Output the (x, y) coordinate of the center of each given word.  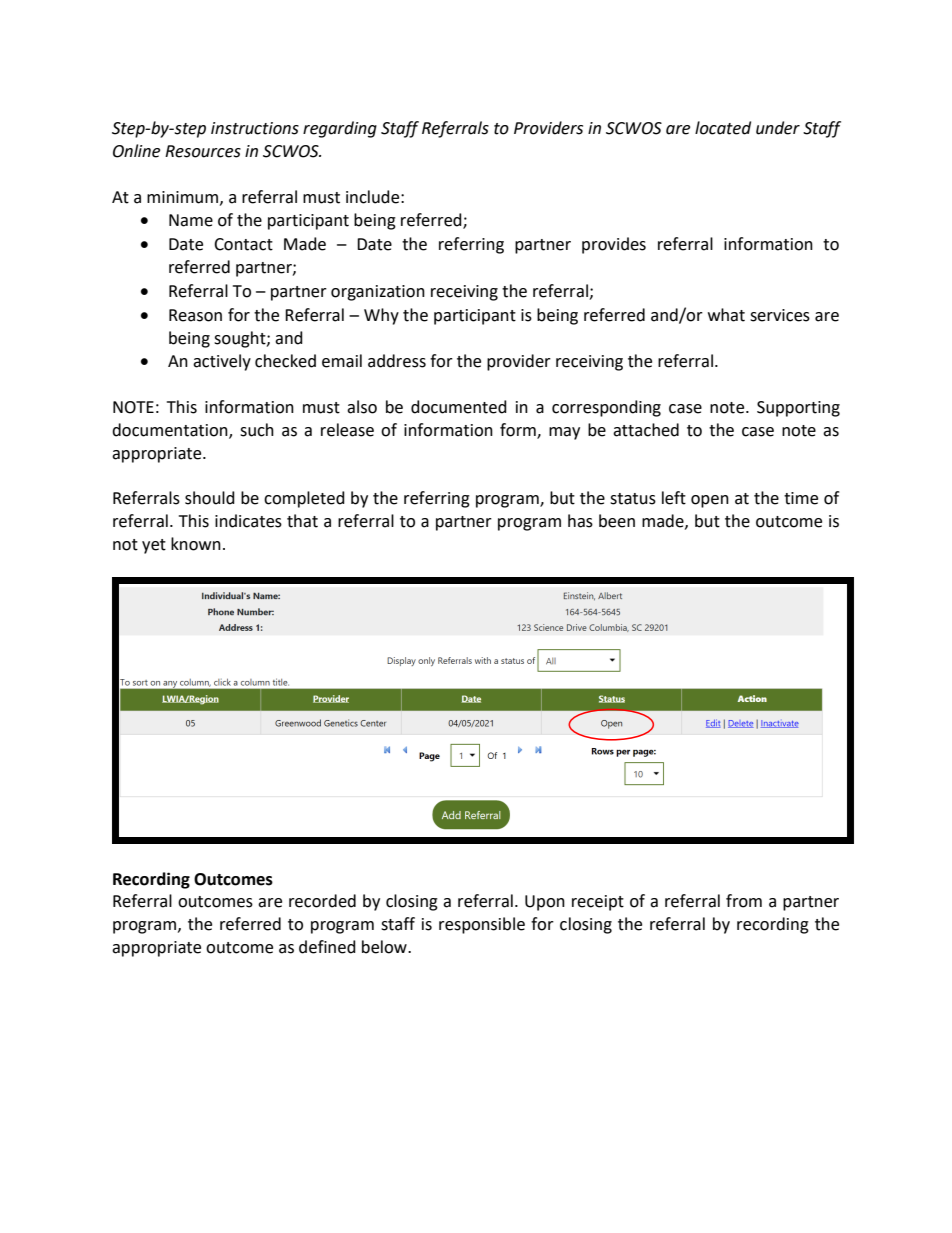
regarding (340, 129)
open (710, 501)
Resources (203, 151)
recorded (322, 901)
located (723, 128)
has (580, 521)
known (196, 544)
